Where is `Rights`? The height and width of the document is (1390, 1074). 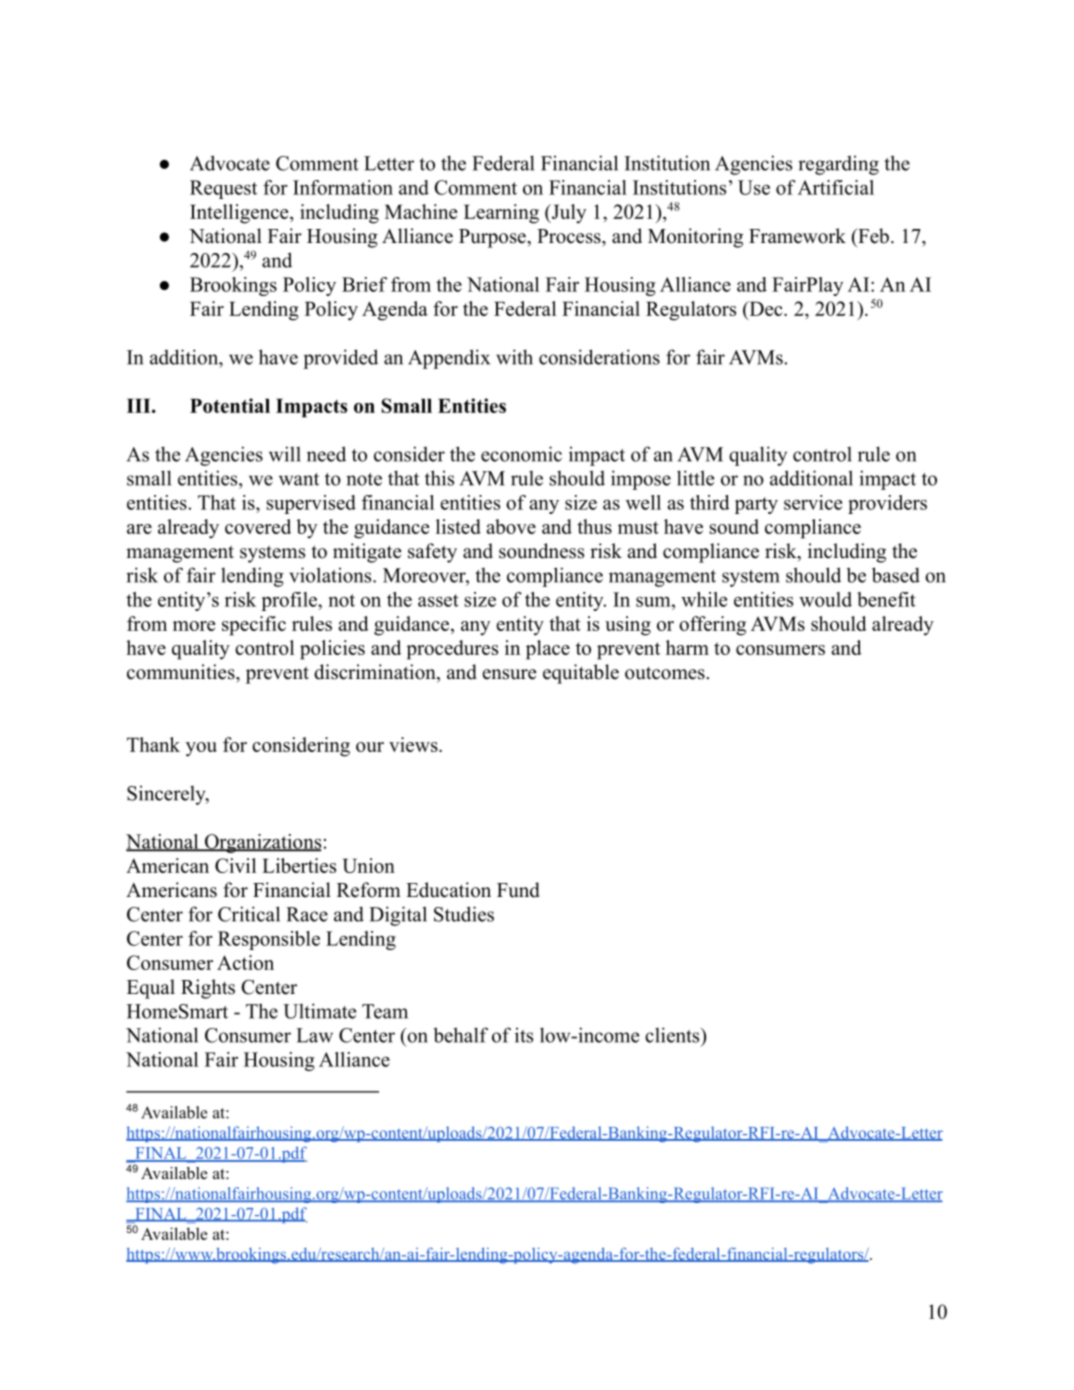
Rights is located at coordinates (208, 989).
